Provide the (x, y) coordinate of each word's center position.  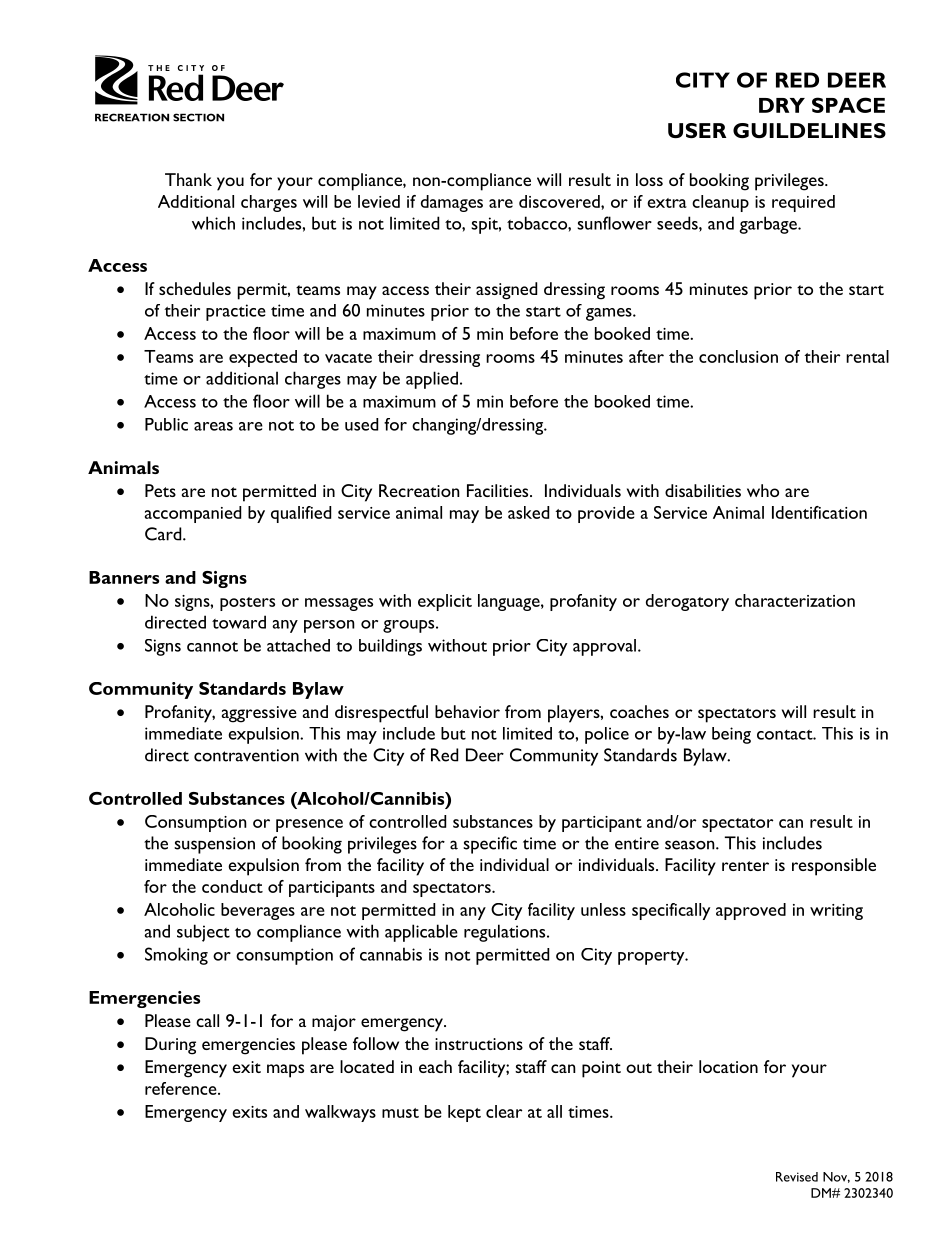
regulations (506, 933)
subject (203, 933)
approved (751, 911)
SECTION (198, 117)
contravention (246, 755)
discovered (560, 201)
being (731, 735)
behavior (467, 711)
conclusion (738, 356)
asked (528, 512)
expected (263, 358)
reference (182, 1088)
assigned (506, 291)
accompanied (193, 514)
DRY (782, 105)
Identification (819, 512)
